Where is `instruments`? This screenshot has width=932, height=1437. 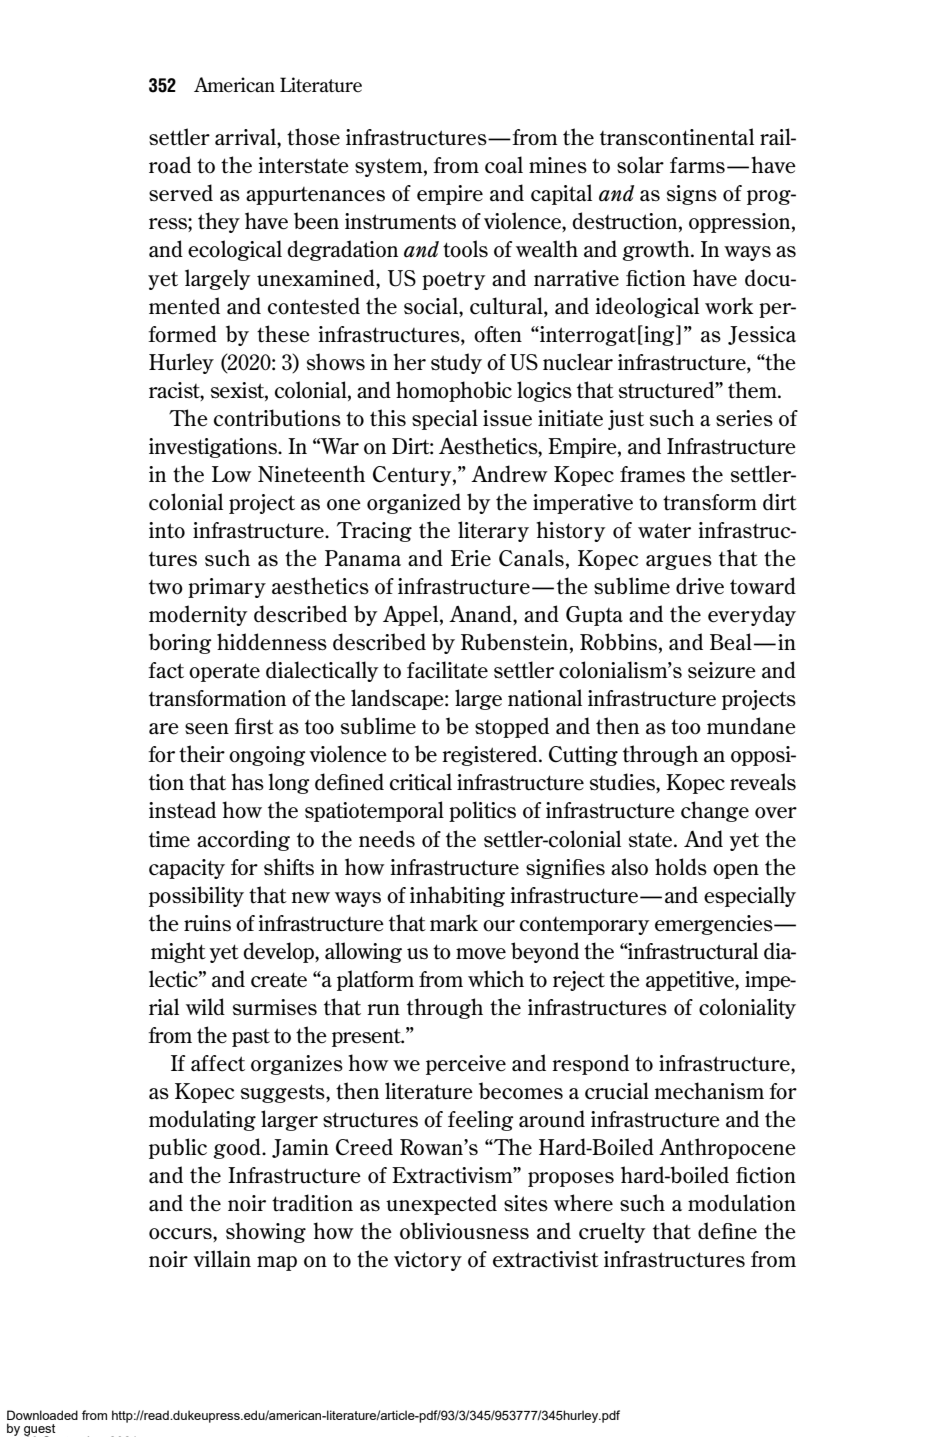
instruments is located at coordinates (400, 221).
